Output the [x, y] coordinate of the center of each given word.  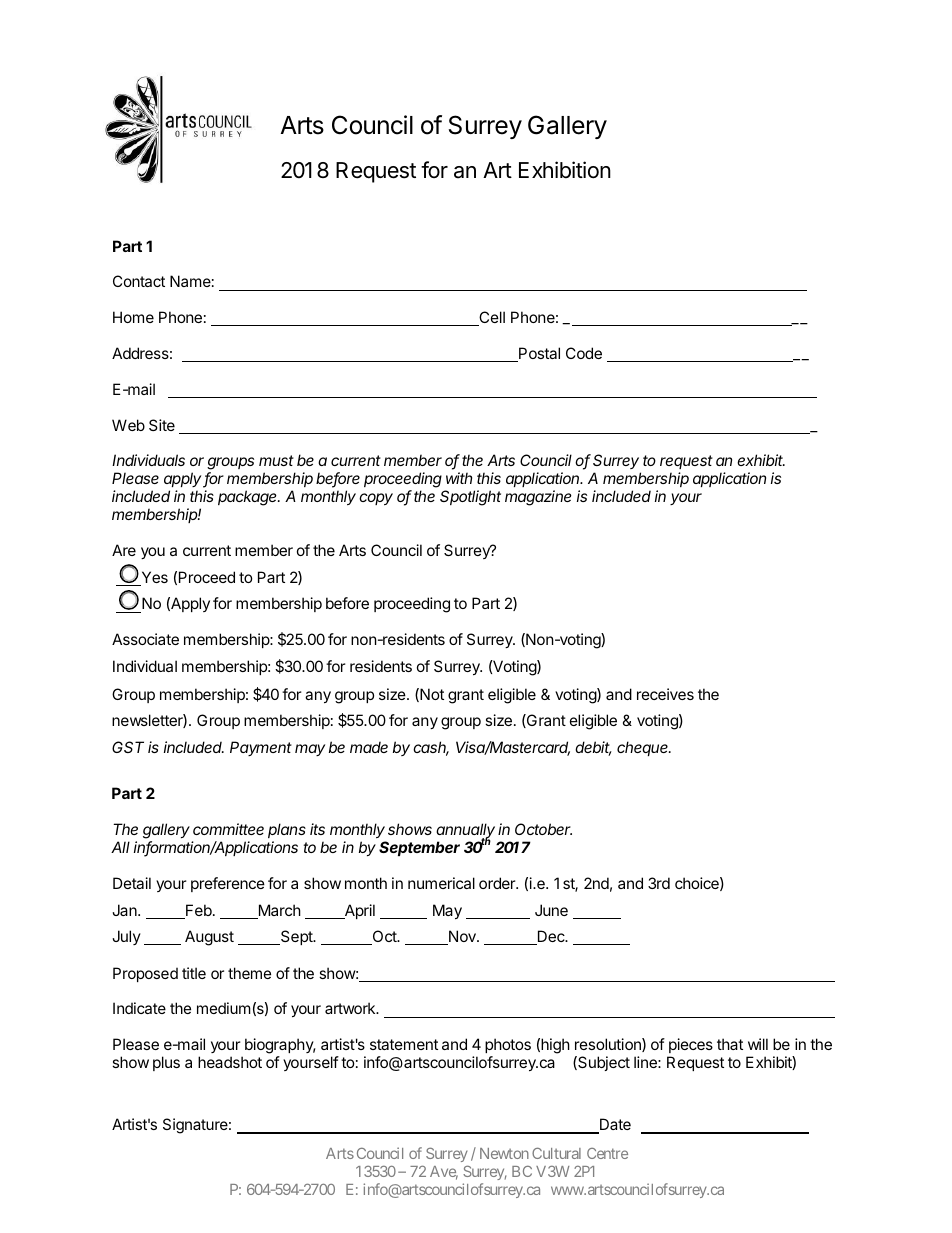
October [543, 829]
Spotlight [470, 498]
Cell [491, 318]
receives [665, 694]
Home [133, 317]
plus [166, 1063]
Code [584, 353]
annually [465, 832]
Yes [153, 578]
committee [228, 829]
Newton [504, 1153]
